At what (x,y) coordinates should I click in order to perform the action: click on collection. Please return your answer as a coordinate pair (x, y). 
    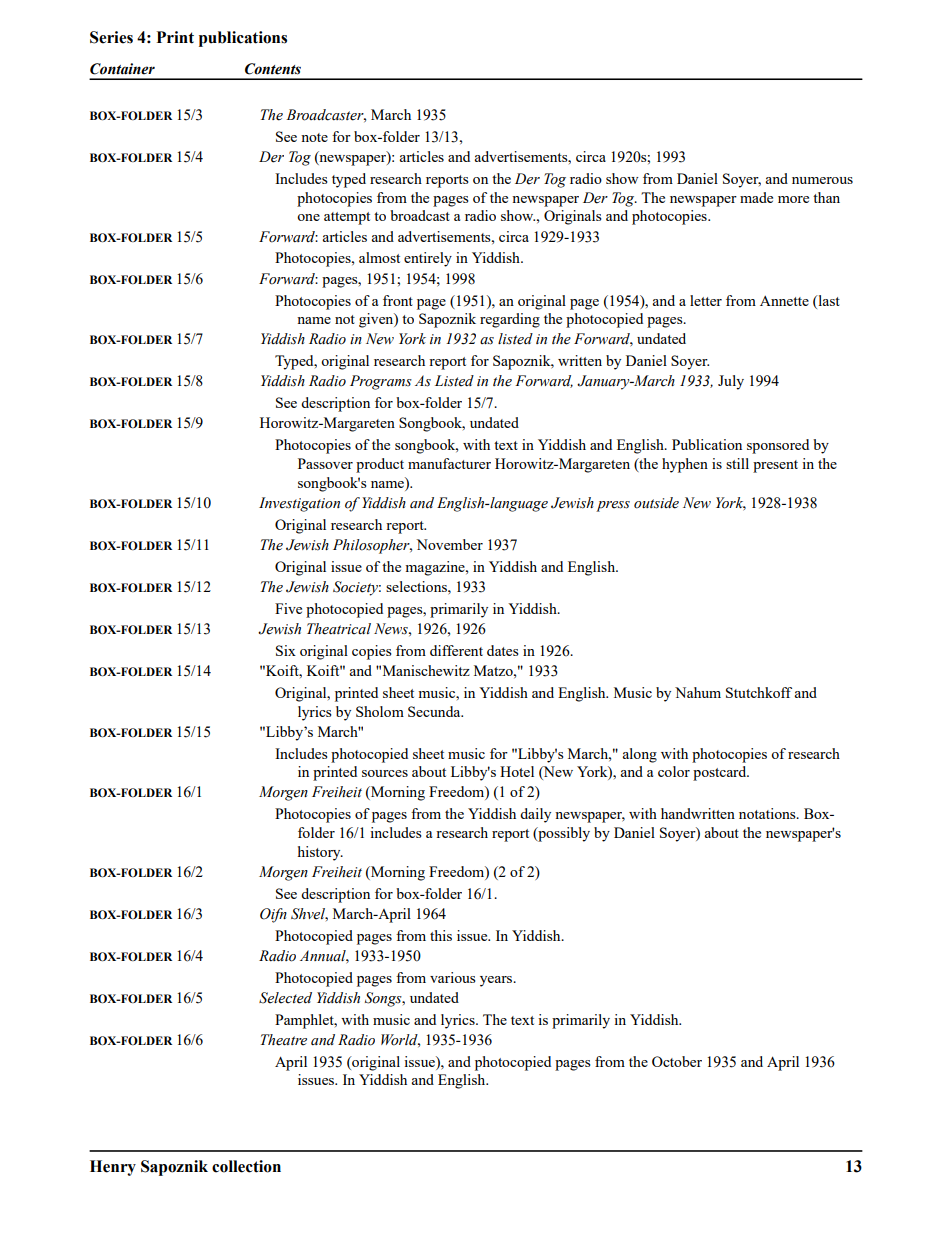
    Looking at the image, I should click on (246, 1166).
